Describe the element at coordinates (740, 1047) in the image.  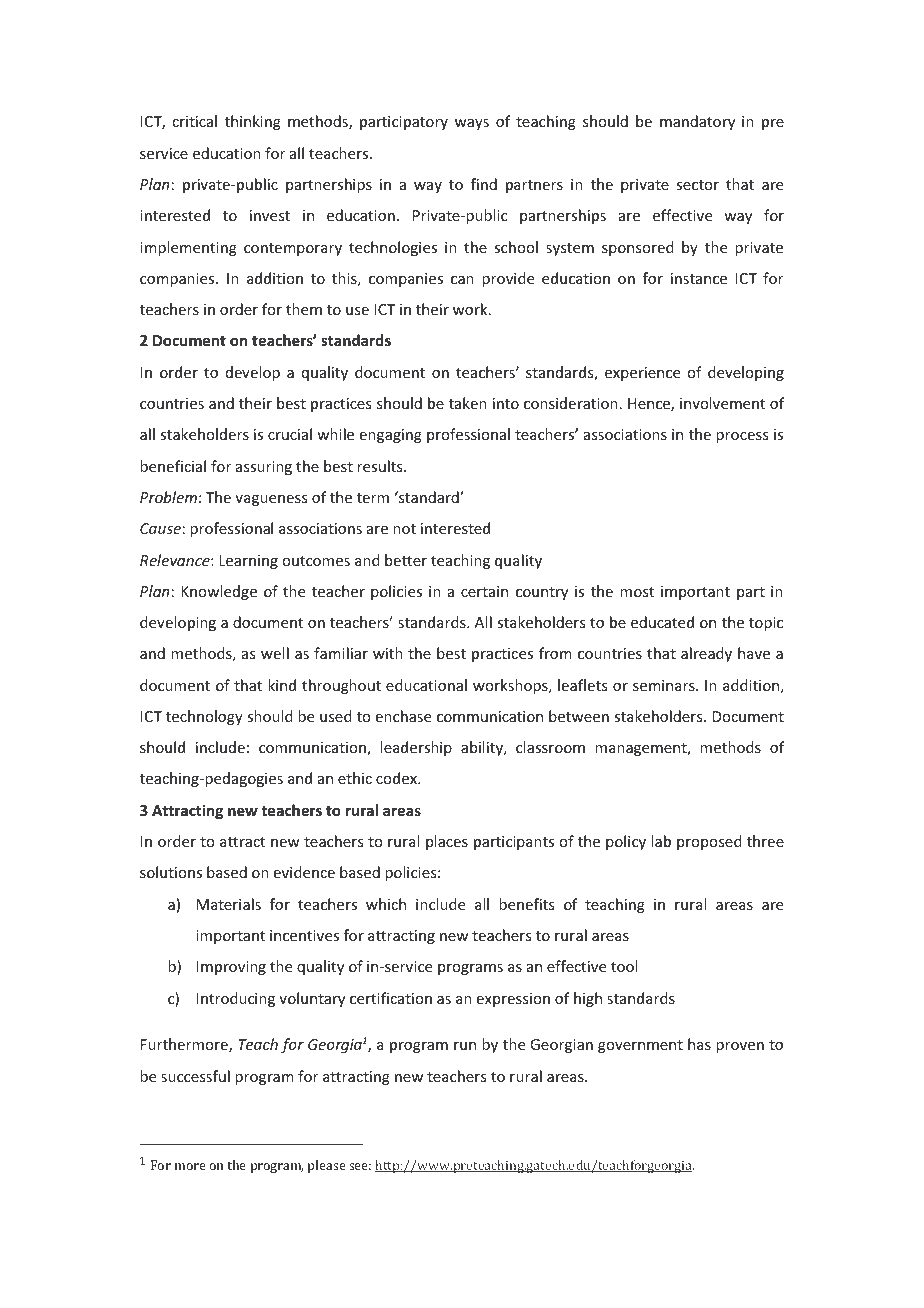
I see `proven` at that location.
